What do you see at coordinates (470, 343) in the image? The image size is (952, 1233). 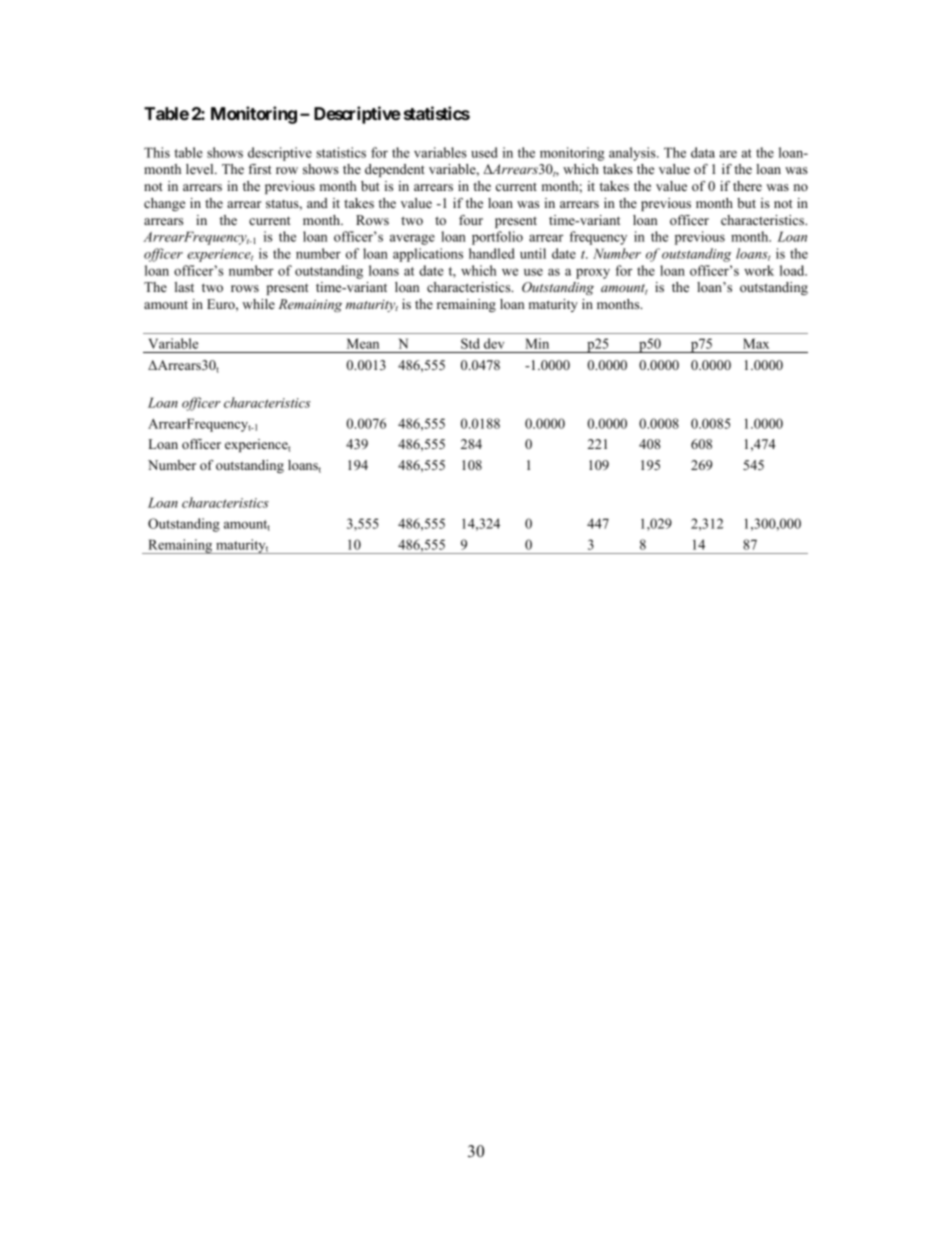 I see `Std` at bounding box center [470, 343].
